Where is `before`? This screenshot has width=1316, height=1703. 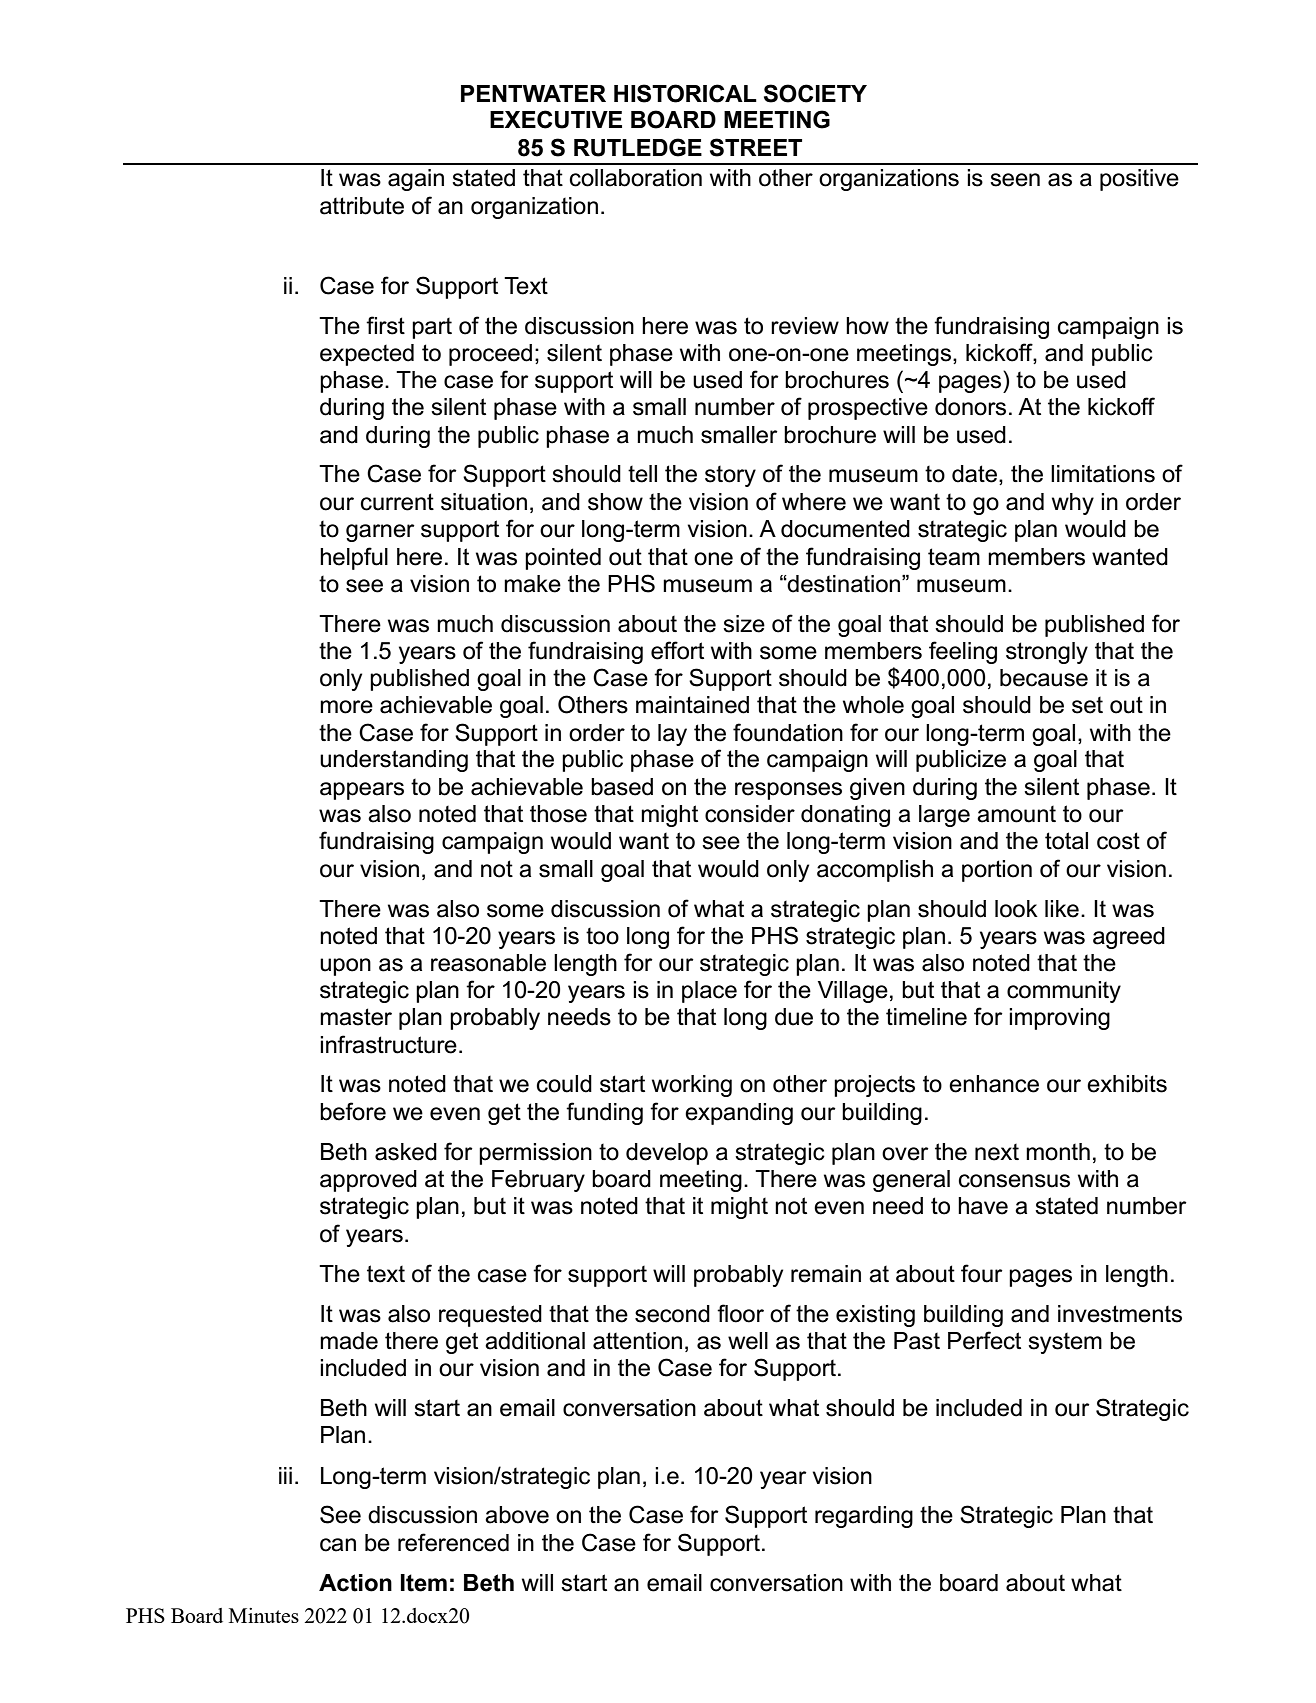 before is located at coordinates (353, 1111).
